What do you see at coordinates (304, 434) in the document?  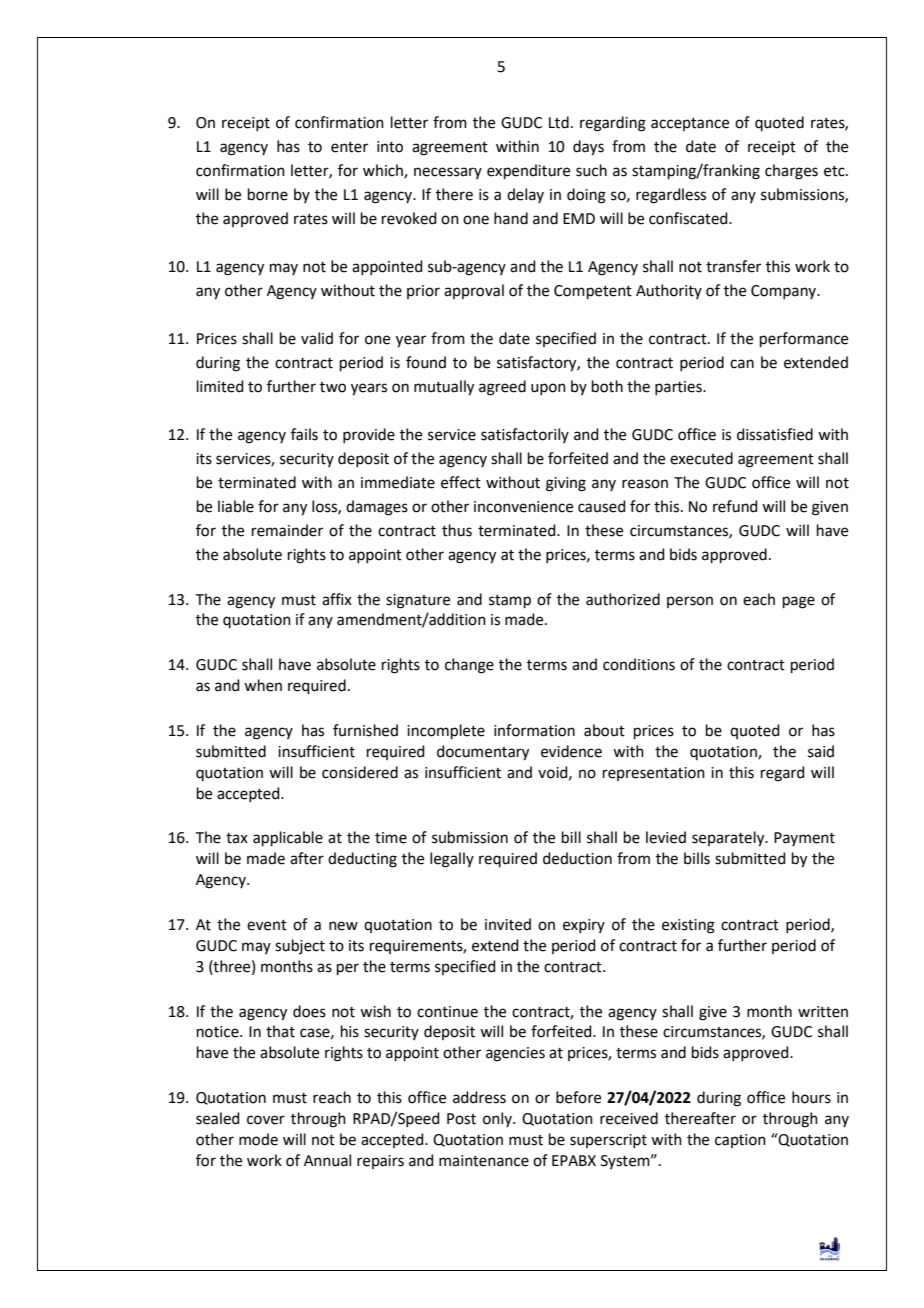 I see `fails` at bounding box center [304, 434].
